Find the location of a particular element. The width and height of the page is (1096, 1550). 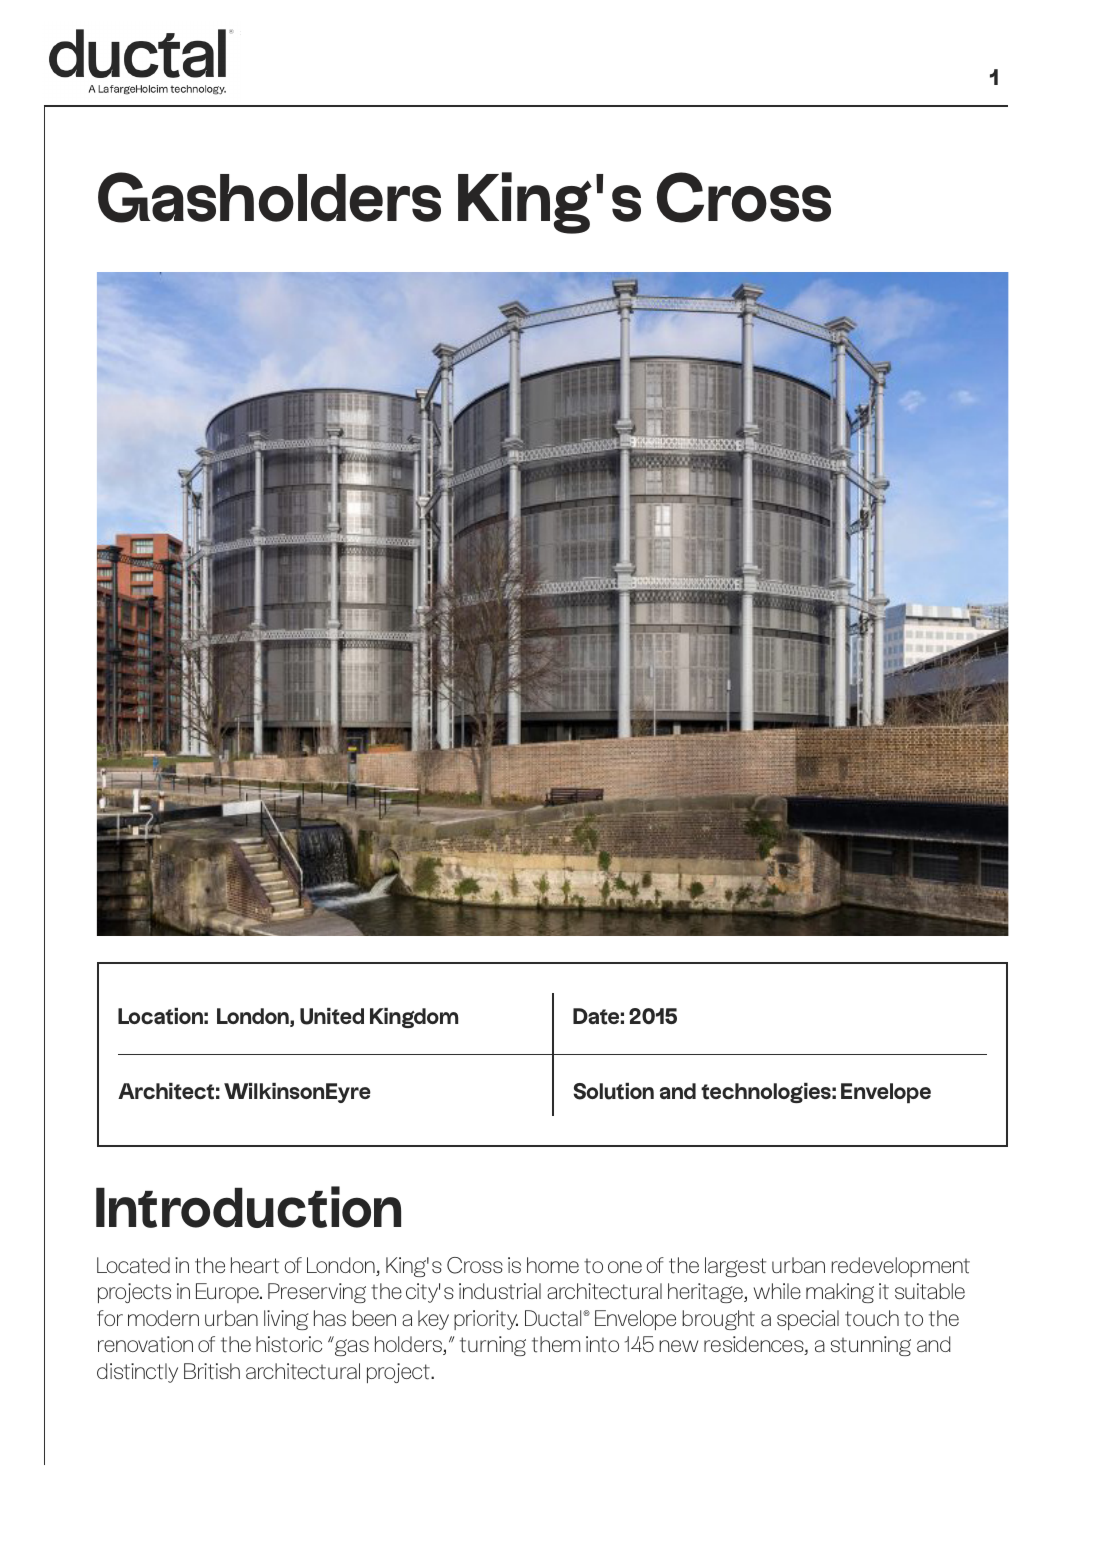

Located is located at coordinates (133, 1265).
